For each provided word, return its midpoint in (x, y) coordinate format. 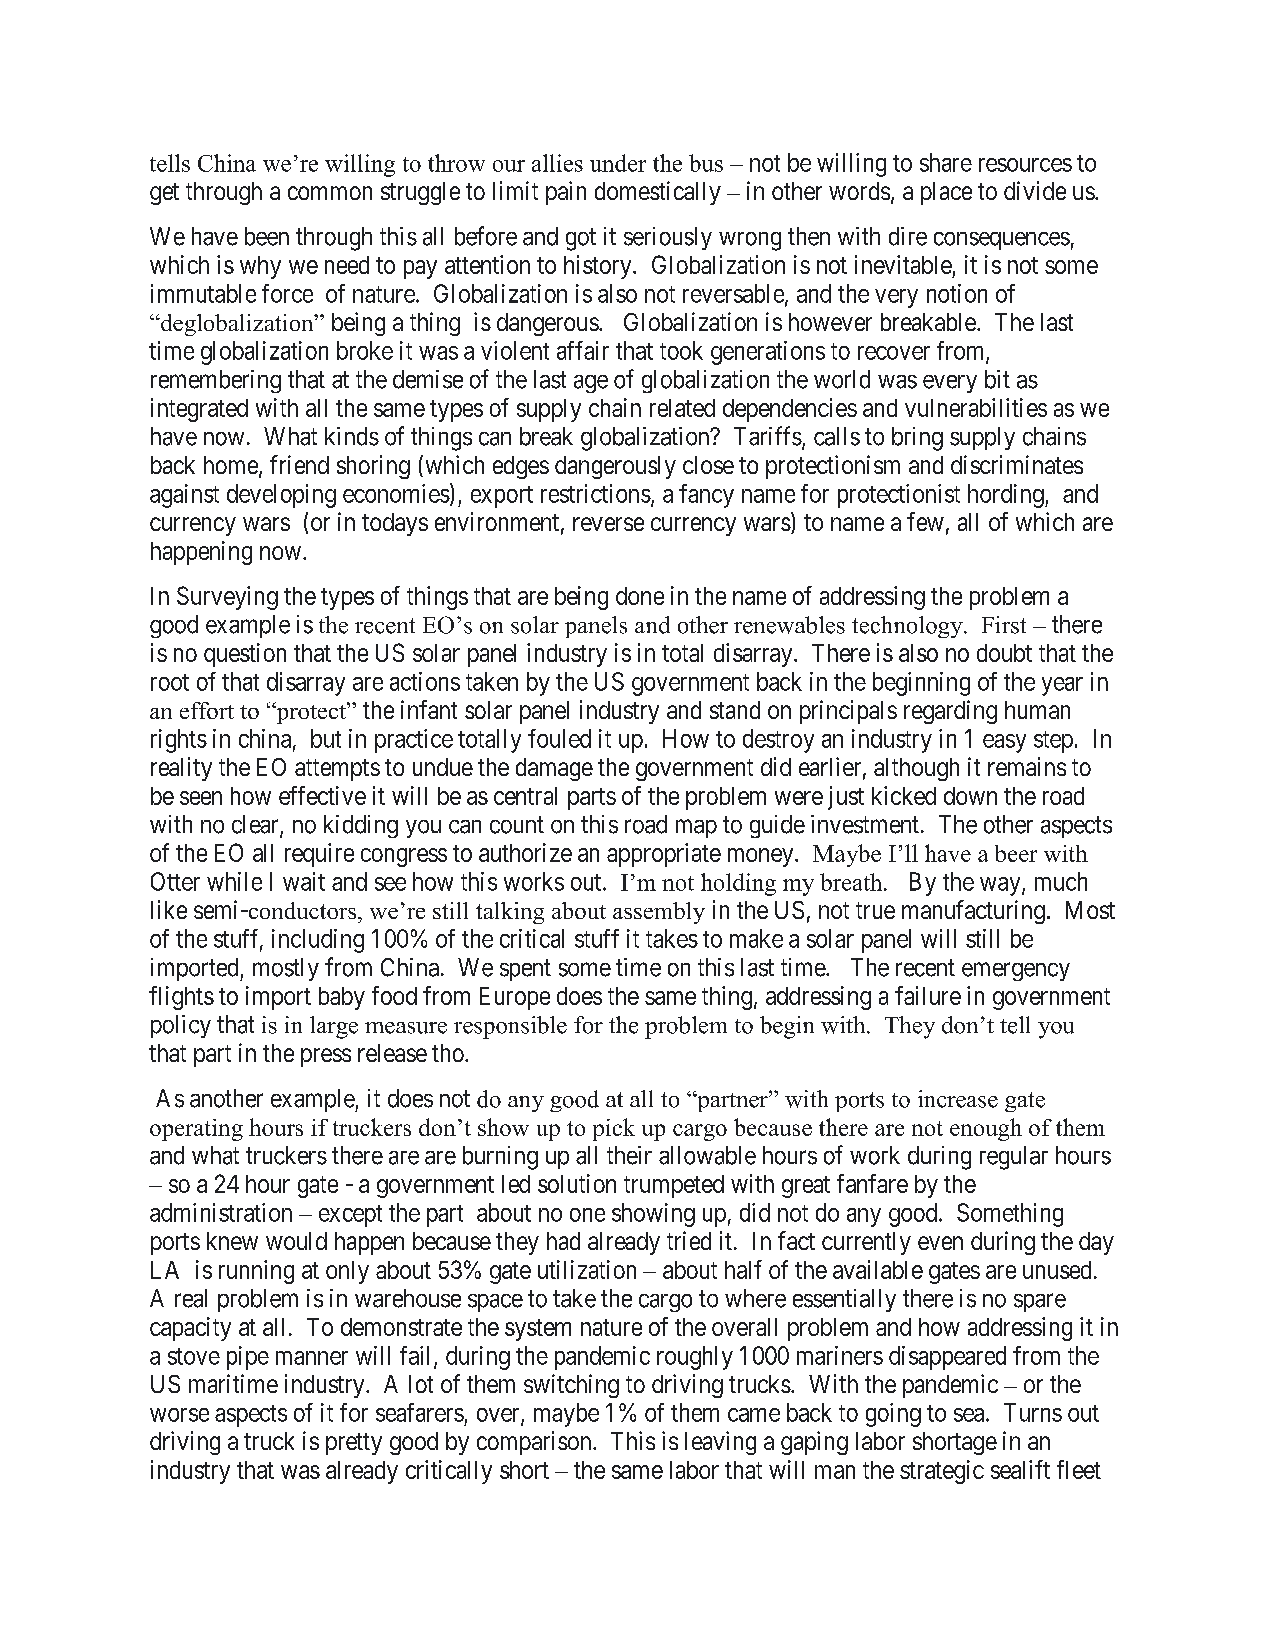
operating (196, 1130)
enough (986, 1129)
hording (1007, 496)
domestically (658, 193)
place (946, 193)
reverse (608, 524)
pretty (354, 1444)
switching (571, 1386)
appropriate (664, 855)
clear (256, 825)
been (267, 236)
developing (281, 496)
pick (614, 1129)
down (970, 796)
